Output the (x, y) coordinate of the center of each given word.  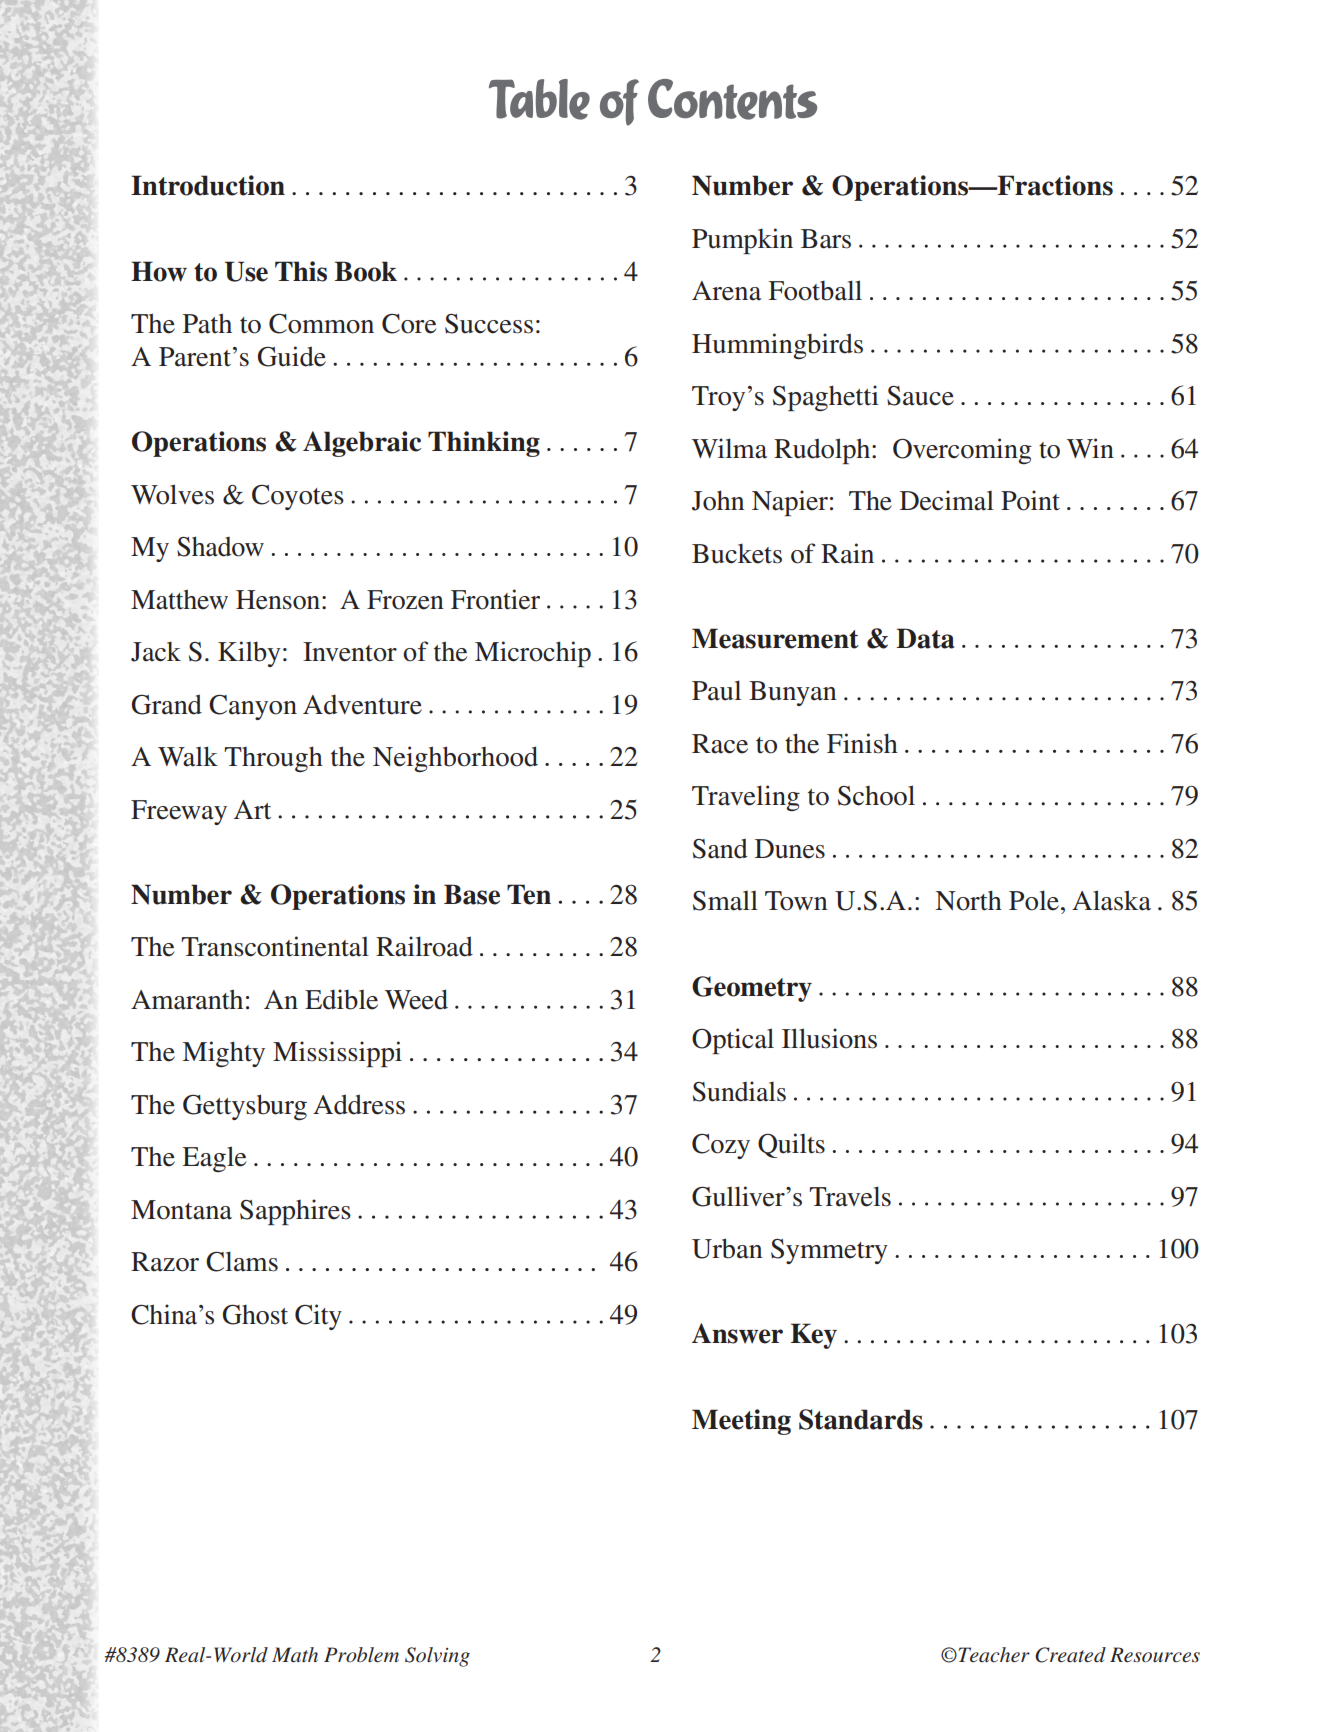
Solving (437, 1657)
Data (925, 638)
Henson (279, 600)
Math (295, 1654)
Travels (850, 1196)
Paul (716, 690)
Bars (826, 239)
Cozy (721, 1146)
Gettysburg (245, 1107)
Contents (732, 99)
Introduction (208, 185)
